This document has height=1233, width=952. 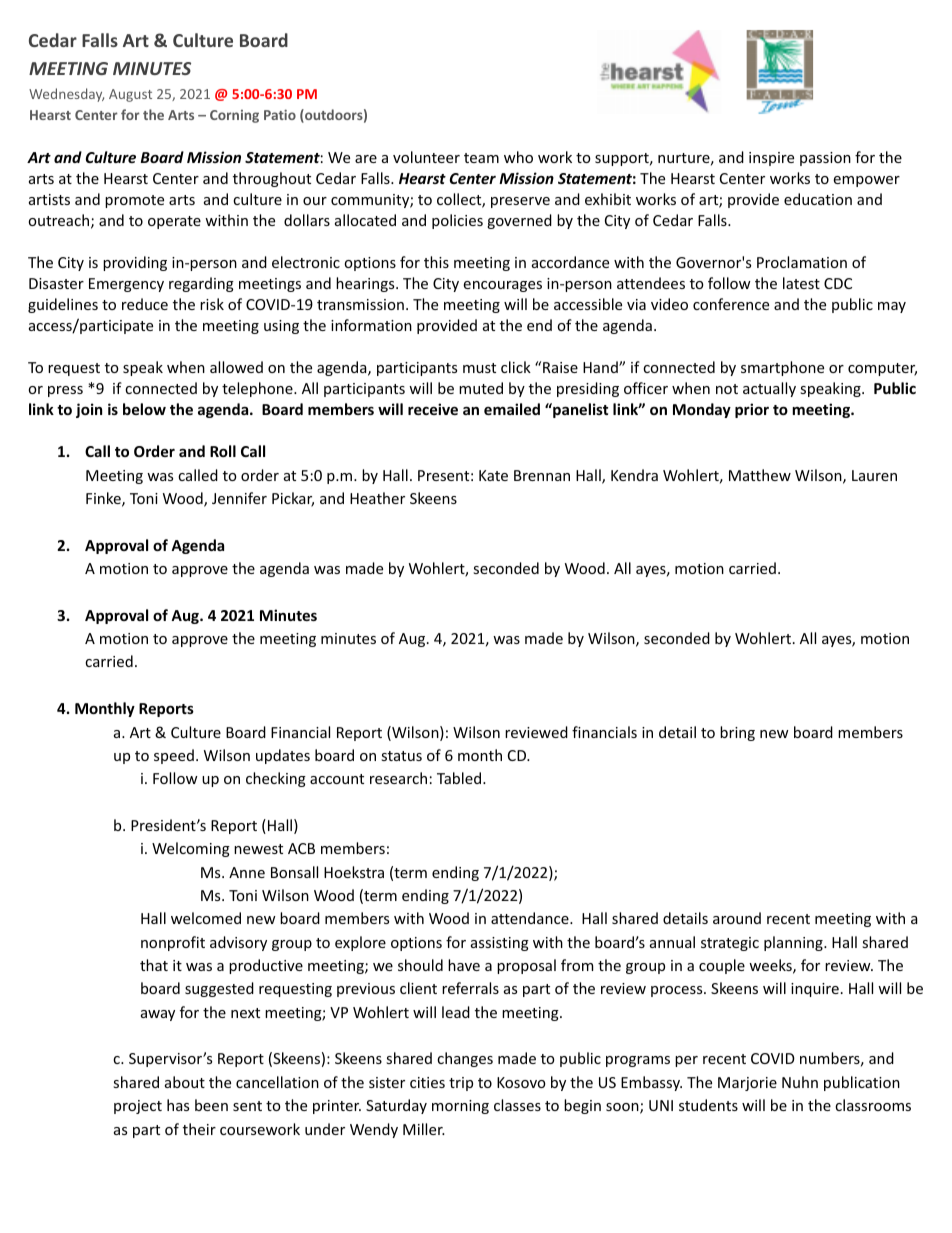 I want to click on Matthew, so click(x=760, y=475).
